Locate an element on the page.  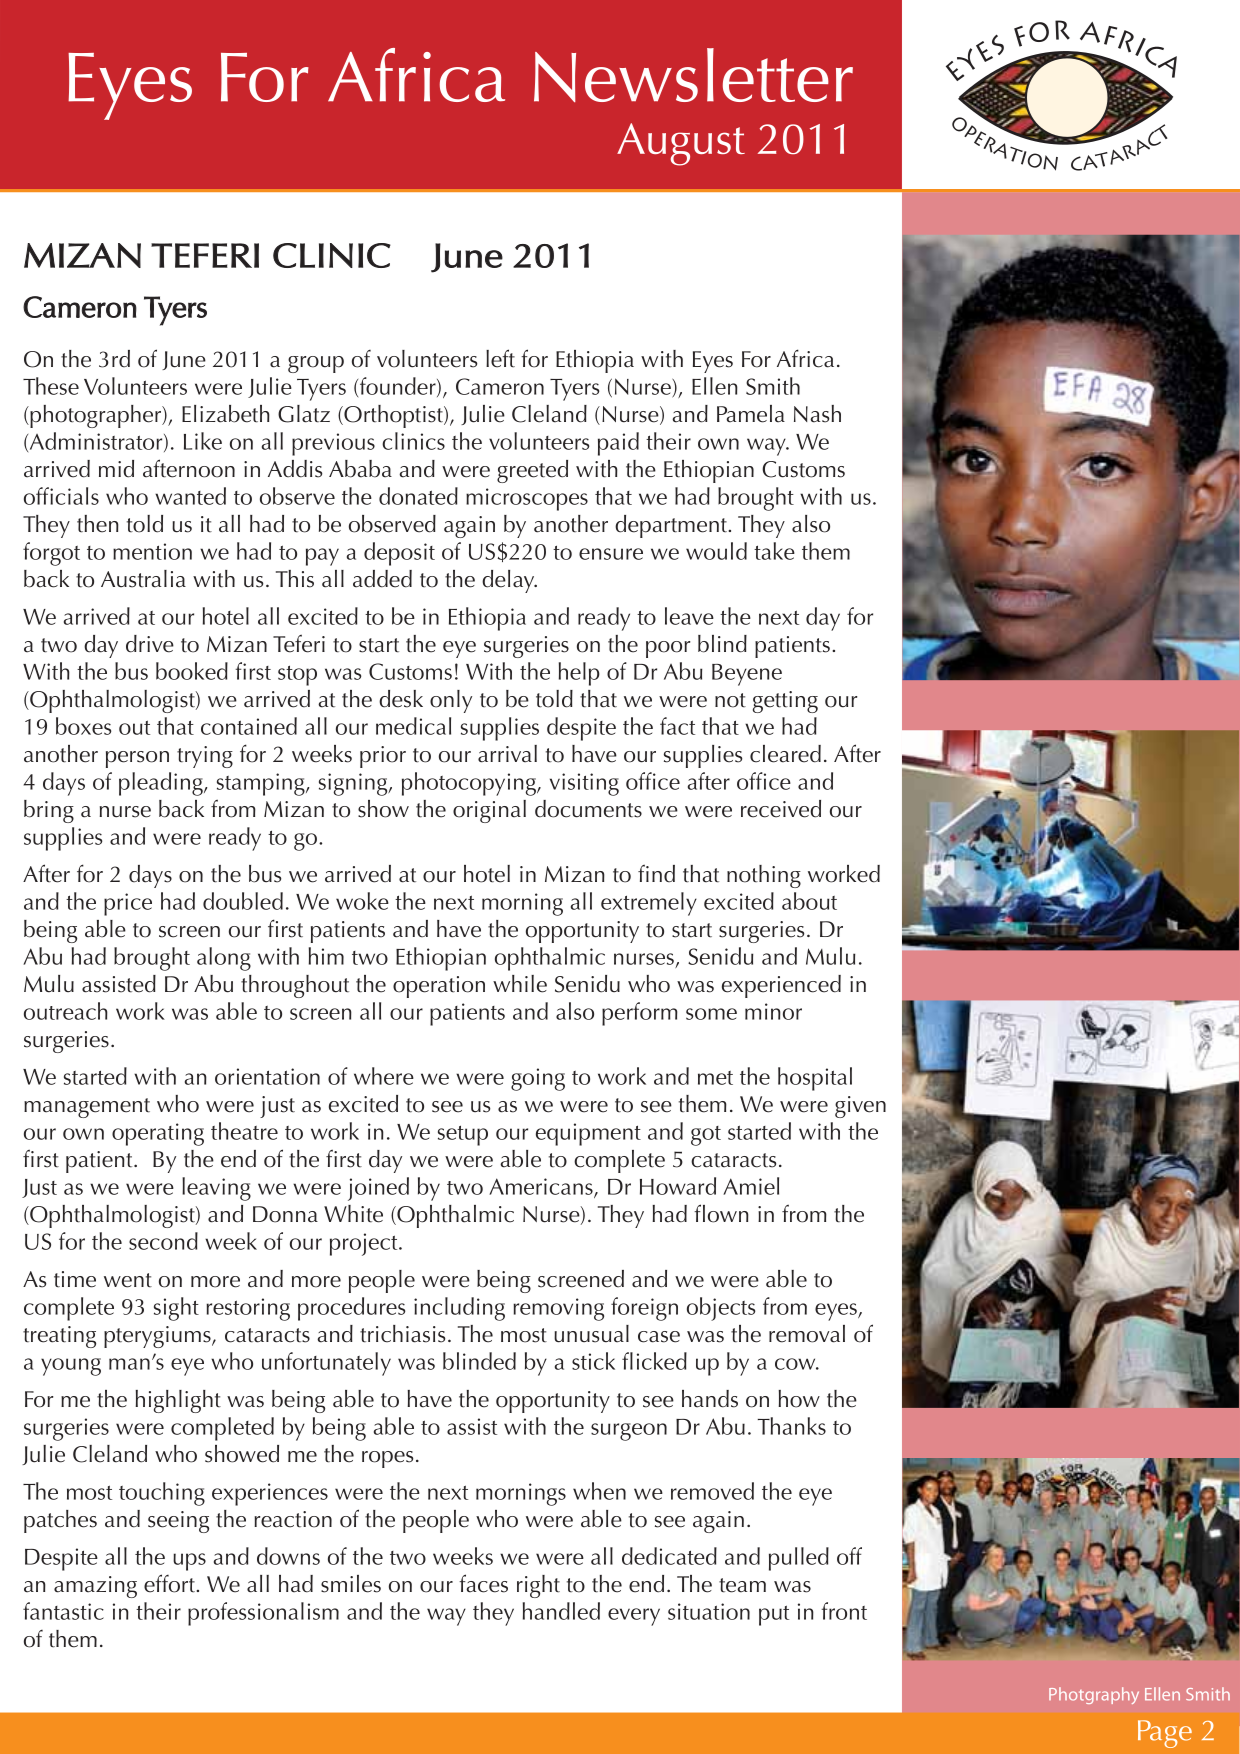
Newsletter is located at coordinates (693, 75).
